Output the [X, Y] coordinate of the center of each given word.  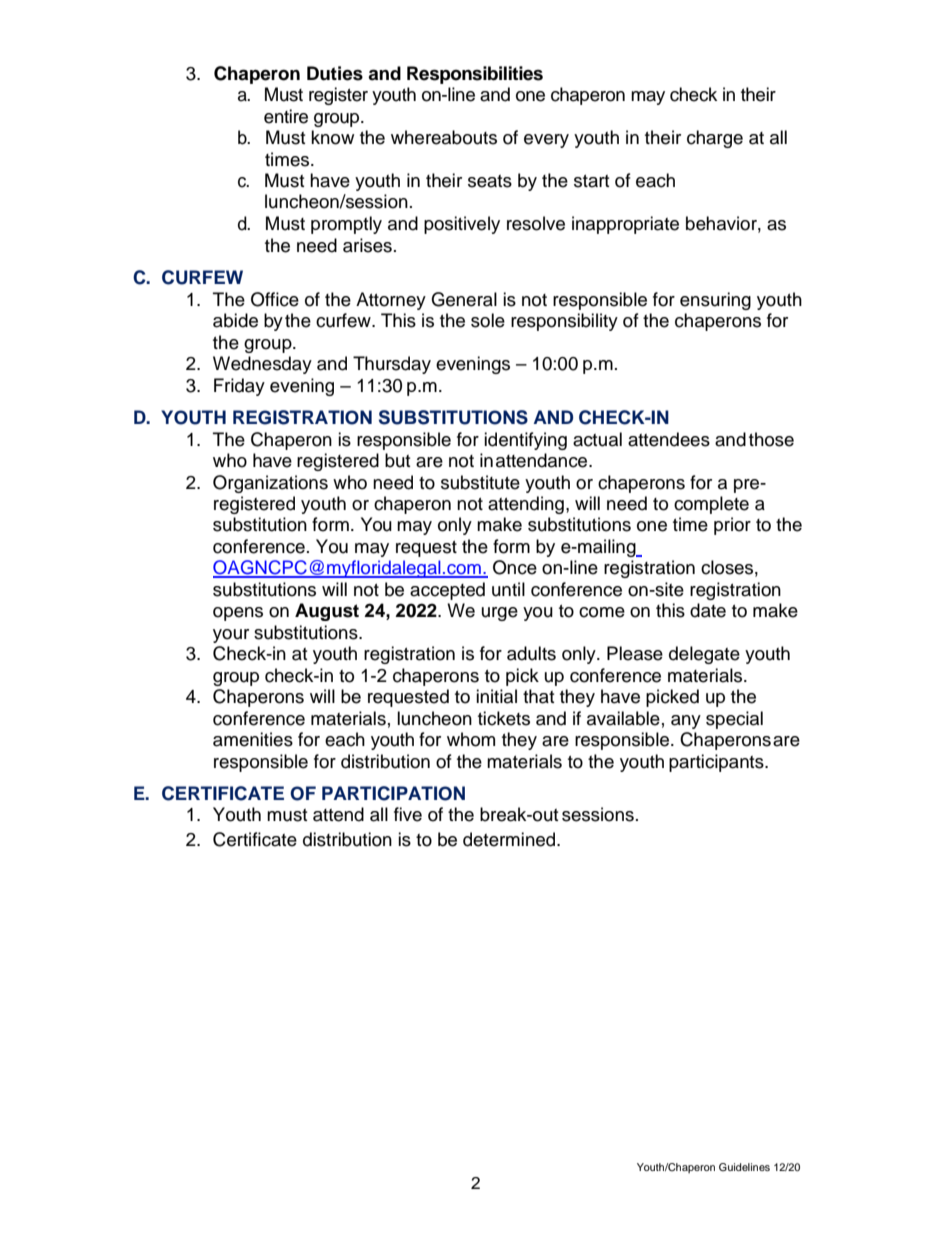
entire [286, 116]
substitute [480, 482]
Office [275, 299]
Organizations [270, 484]
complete [711, 505]
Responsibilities [475, 75]
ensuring [715, 301]
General [464, 299]
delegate [704, 655]
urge [500, 614]
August [327, 612]
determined [510, 839]
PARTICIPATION [393, 793]
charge [715, 139]
